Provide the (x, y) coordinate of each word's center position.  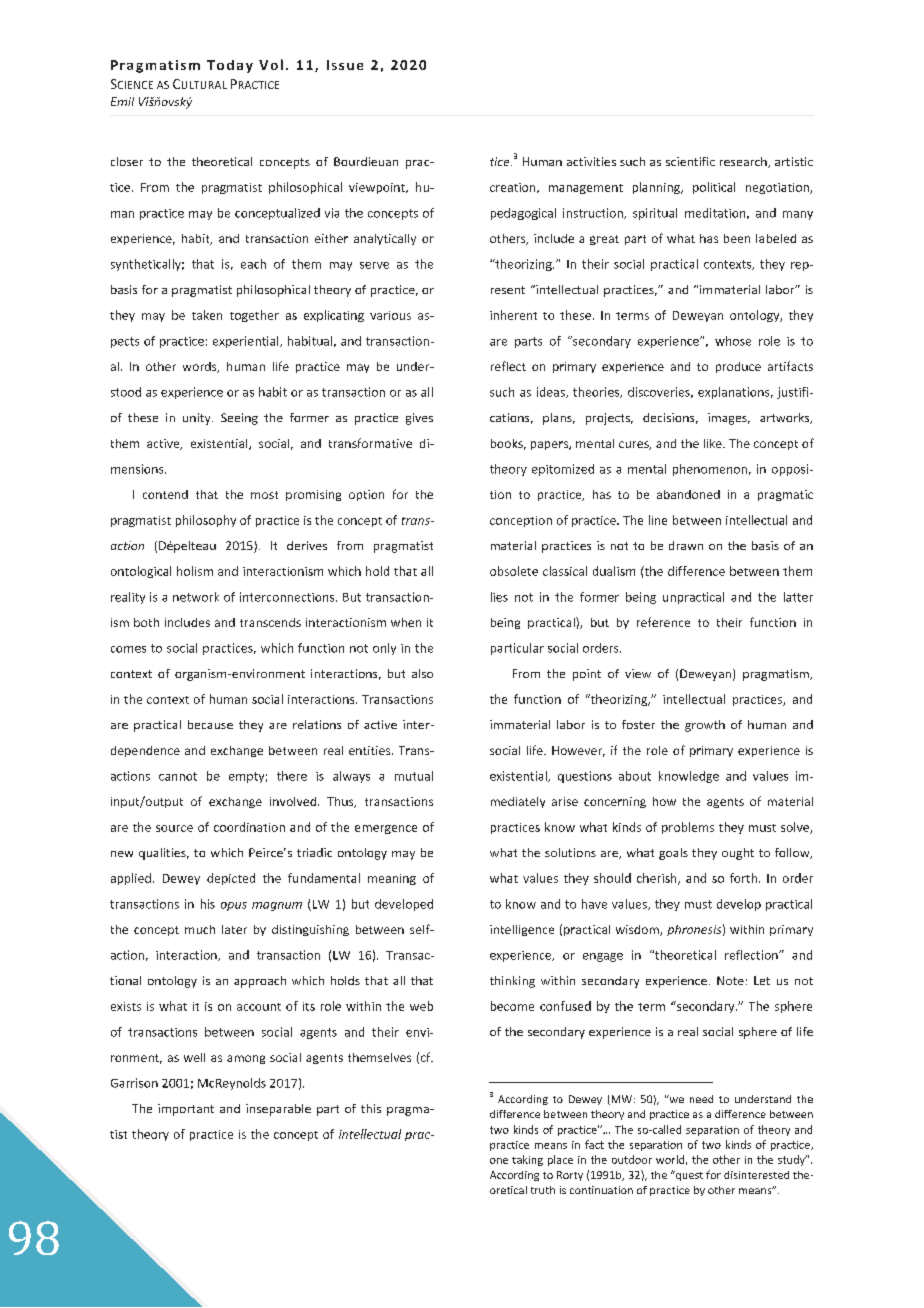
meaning (392, 879)
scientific (690, 161)
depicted (231, 879)
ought (738, 854)
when (406, 622)
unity (198, 419)
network (196, 597)
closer (127, 161)
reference (663, 622)
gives (419, 419)
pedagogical (523, 214)
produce (738, 367)
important (186, 1110)
